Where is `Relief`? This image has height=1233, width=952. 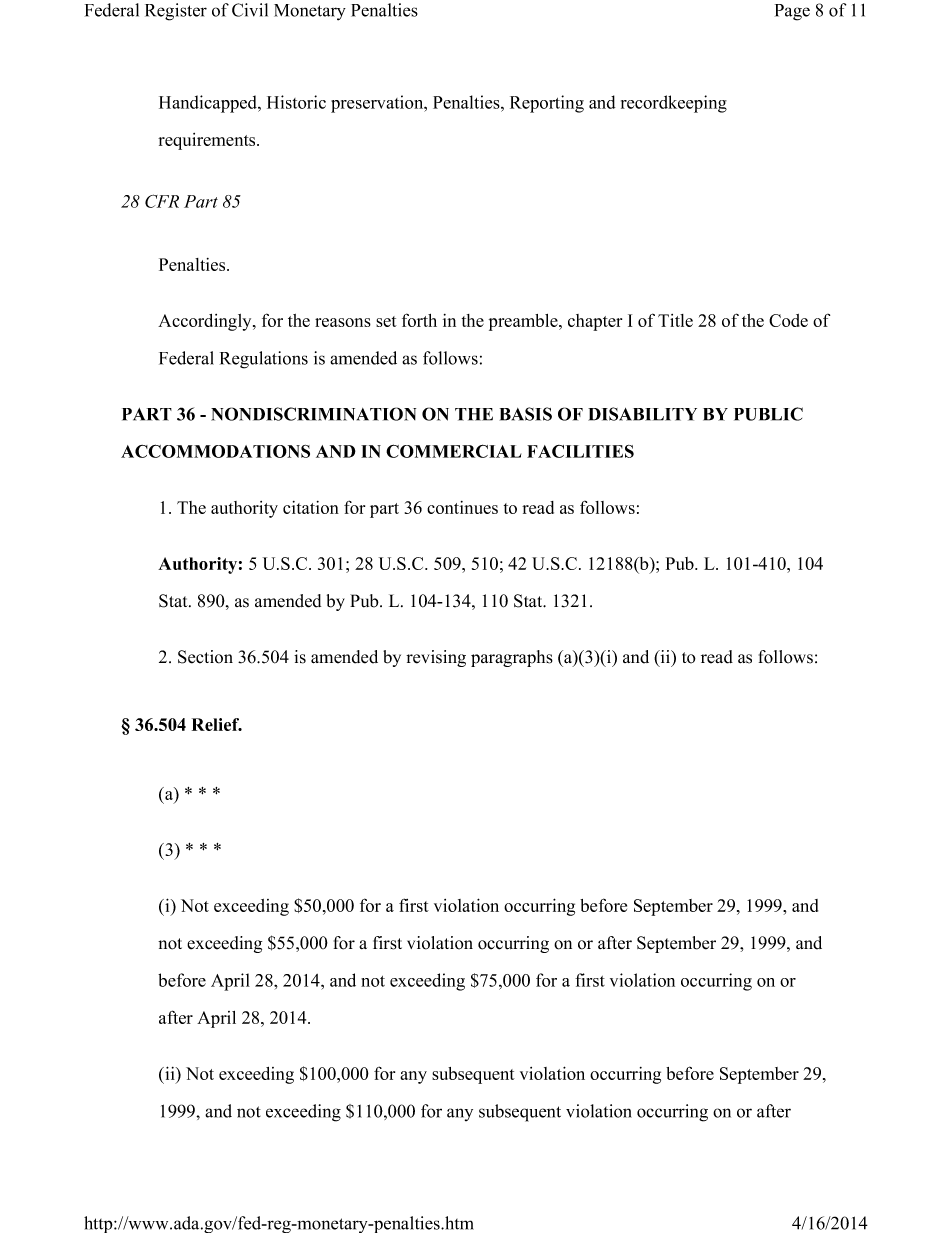 Relief is located at coordinates (217, 724).
